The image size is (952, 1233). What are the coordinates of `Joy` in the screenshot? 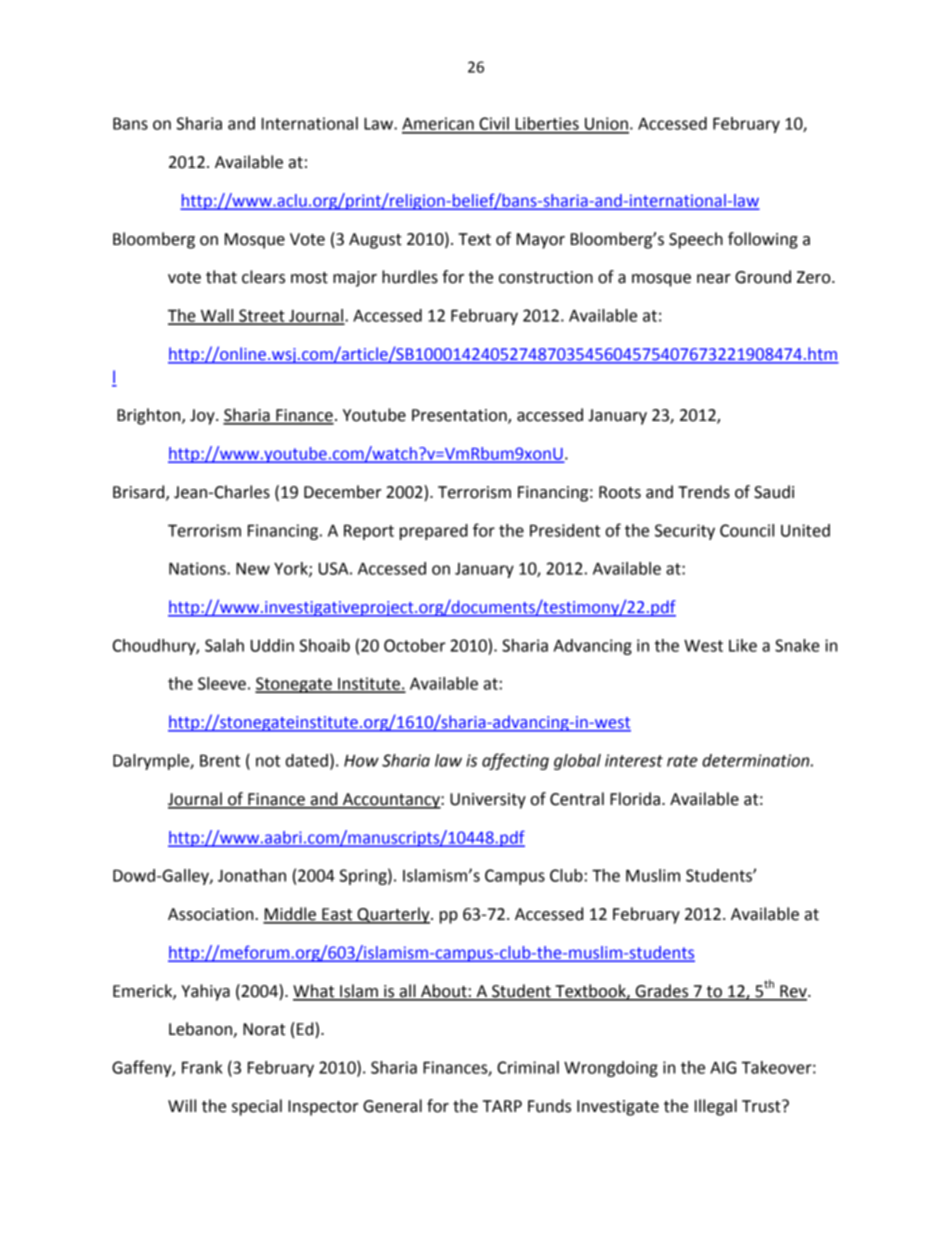 It's located at (203, 417).
